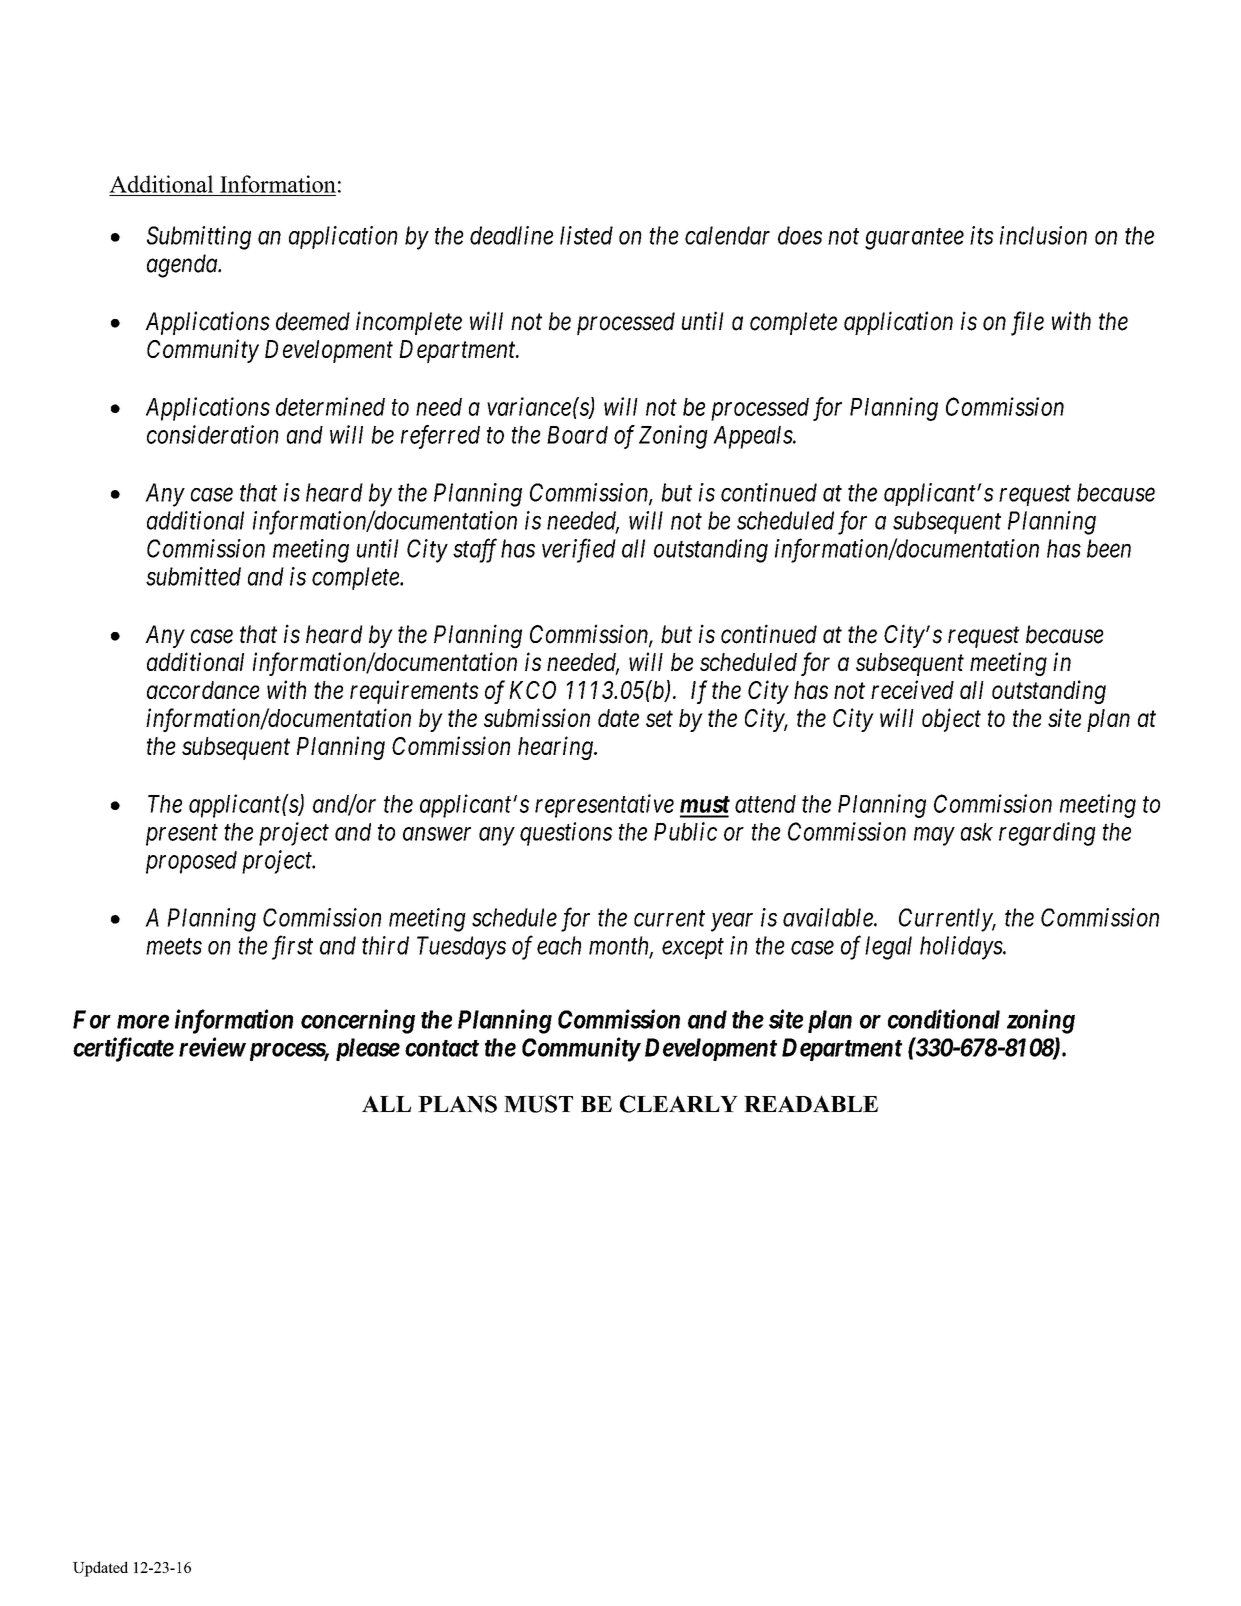 The width and height of the screenshot is (1241, 1606). I want to click on Board, so click(577, 435).
